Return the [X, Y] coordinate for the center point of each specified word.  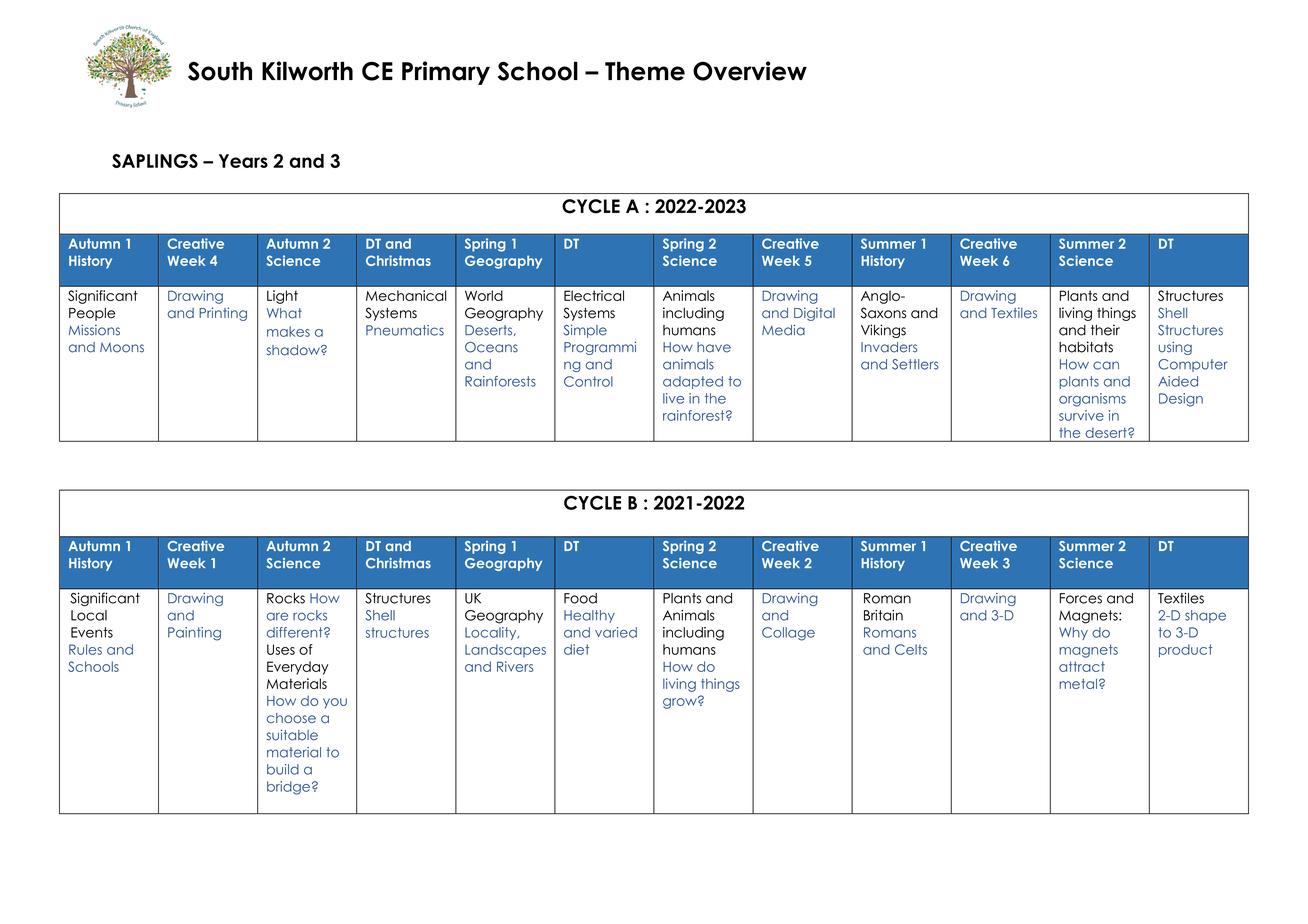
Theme [645, 71]
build [283, 769]
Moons [122, 348]
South [220, 71]
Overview [750, 71]
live [673, 398]
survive [1081, 415]
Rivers [515, 666]
